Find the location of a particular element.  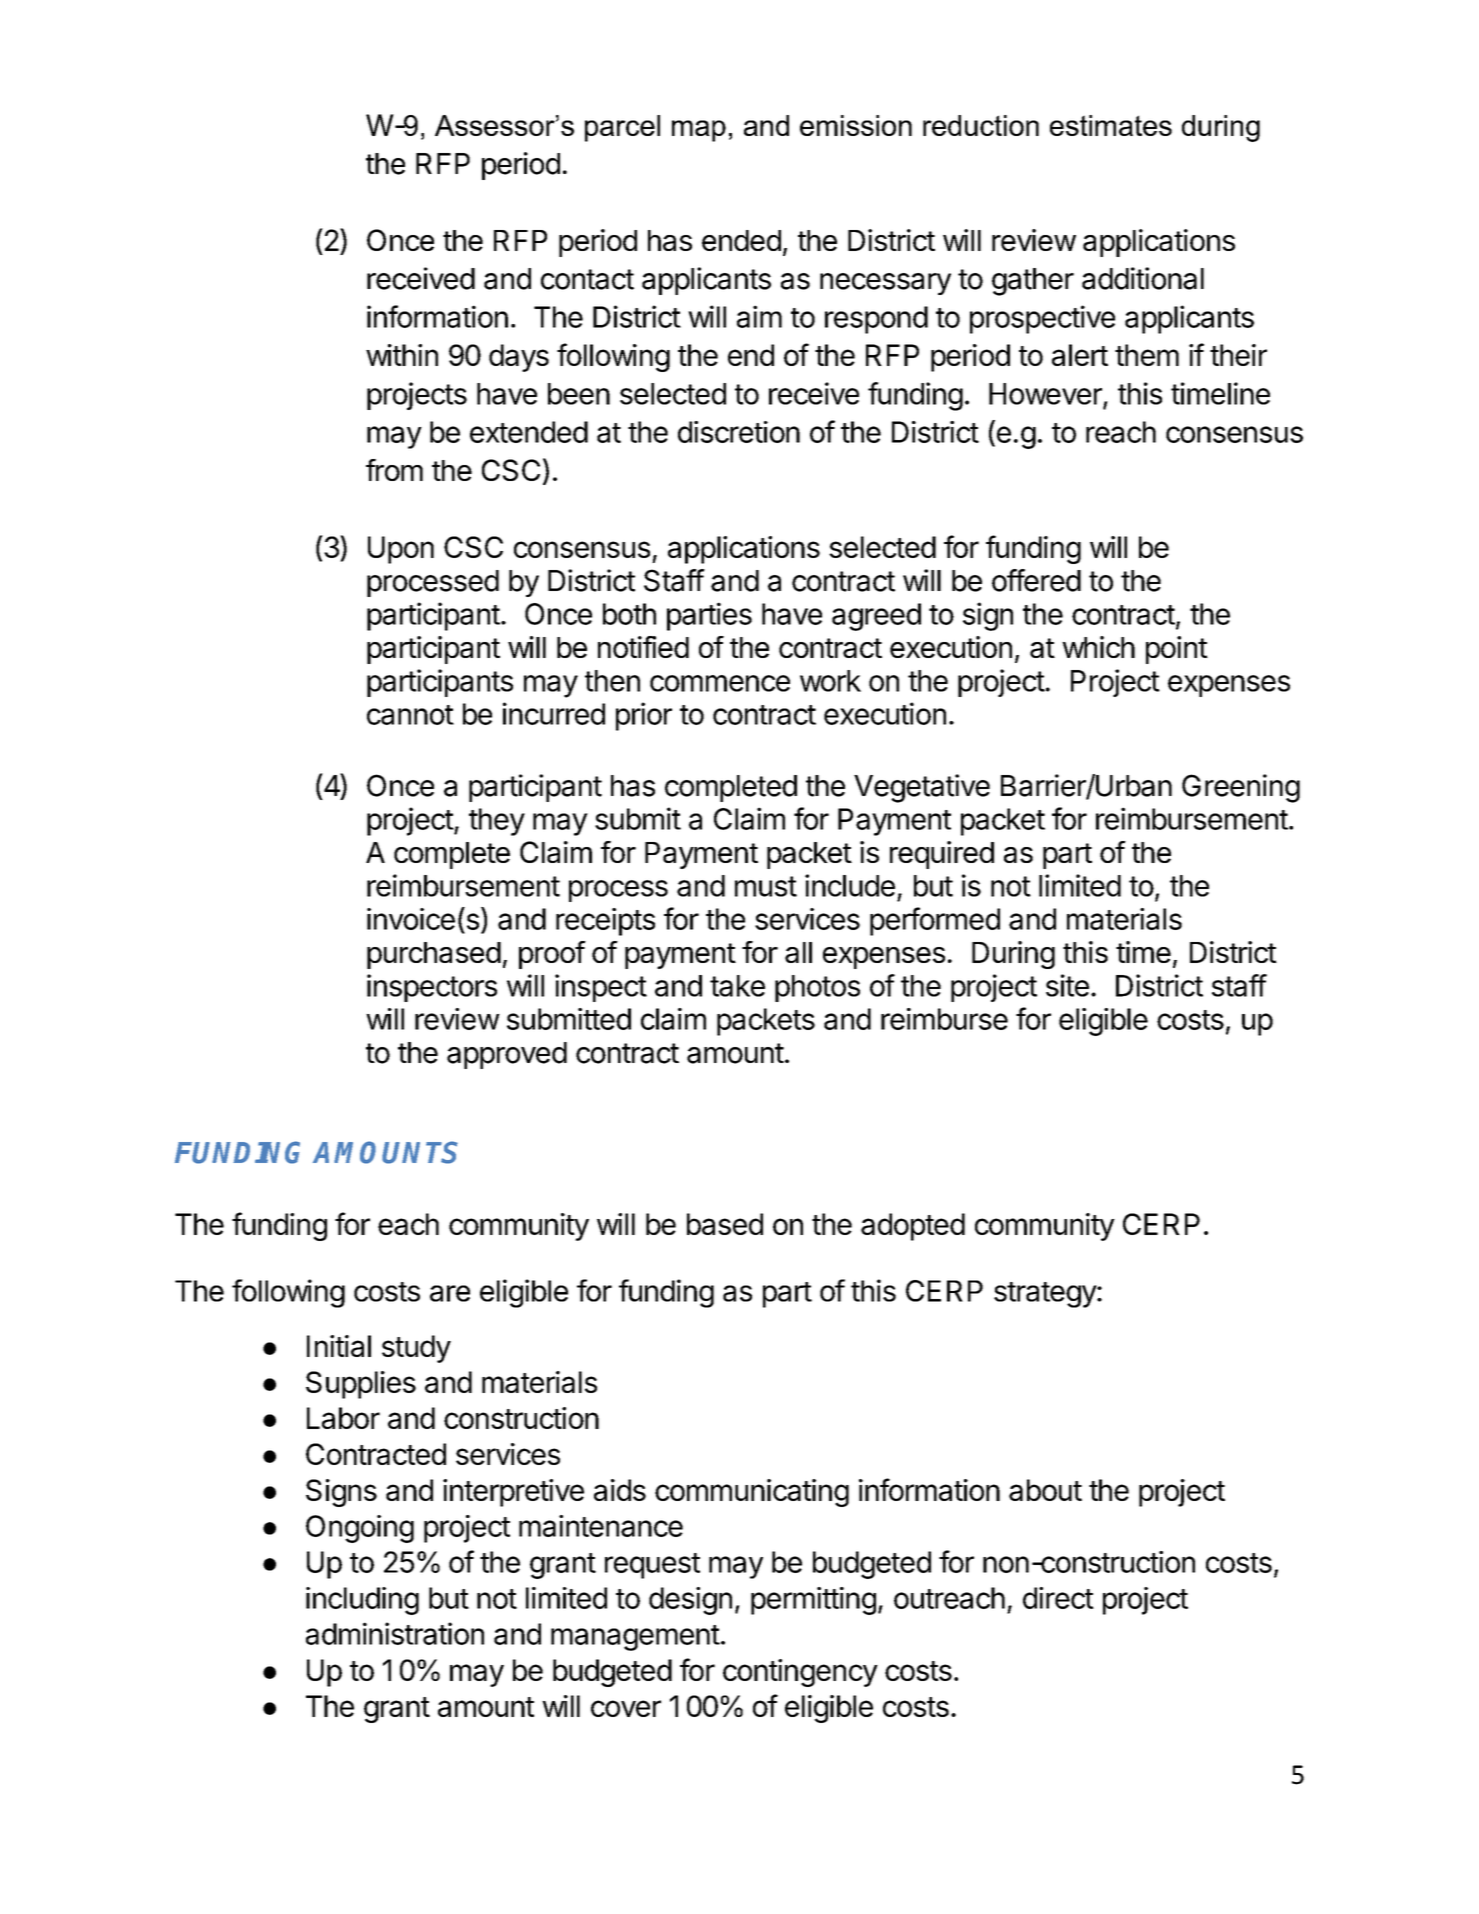

estimates is located at coordinates (1111, 125).
